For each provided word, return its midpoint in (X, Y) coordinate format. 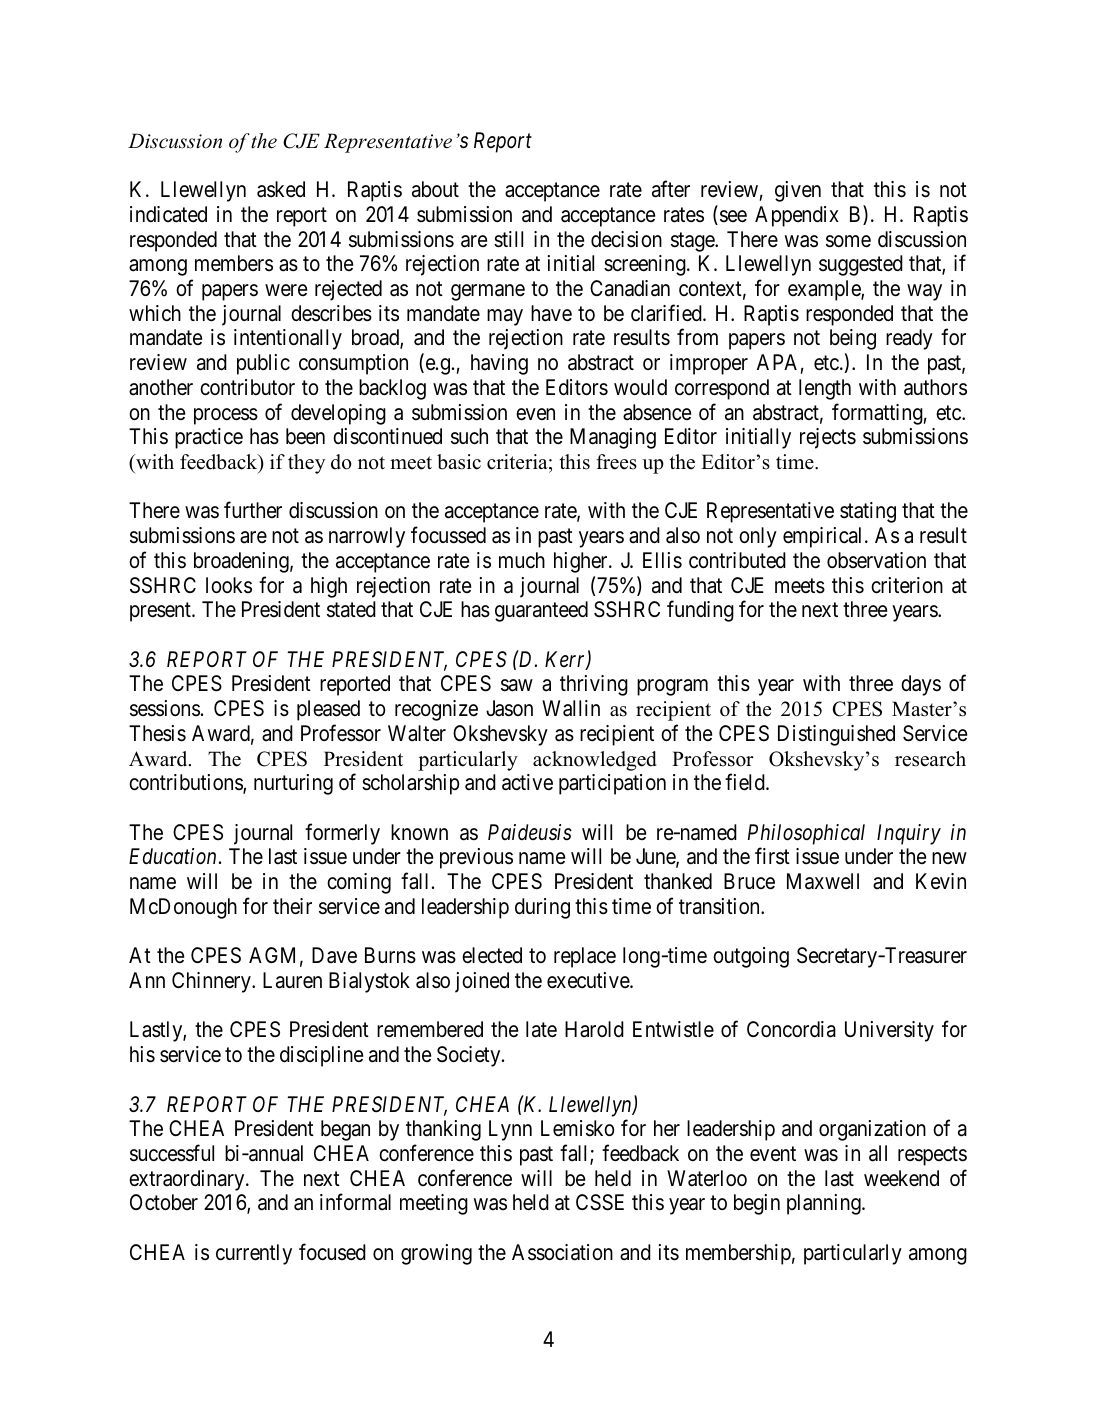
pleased (328, 710)
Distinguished (836, 735)
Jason (509, 708)
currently (254, 1254)
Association (562, 1252)
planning (825, 1204)
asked (281, 189)
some (848, 241)
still (508, 239)
